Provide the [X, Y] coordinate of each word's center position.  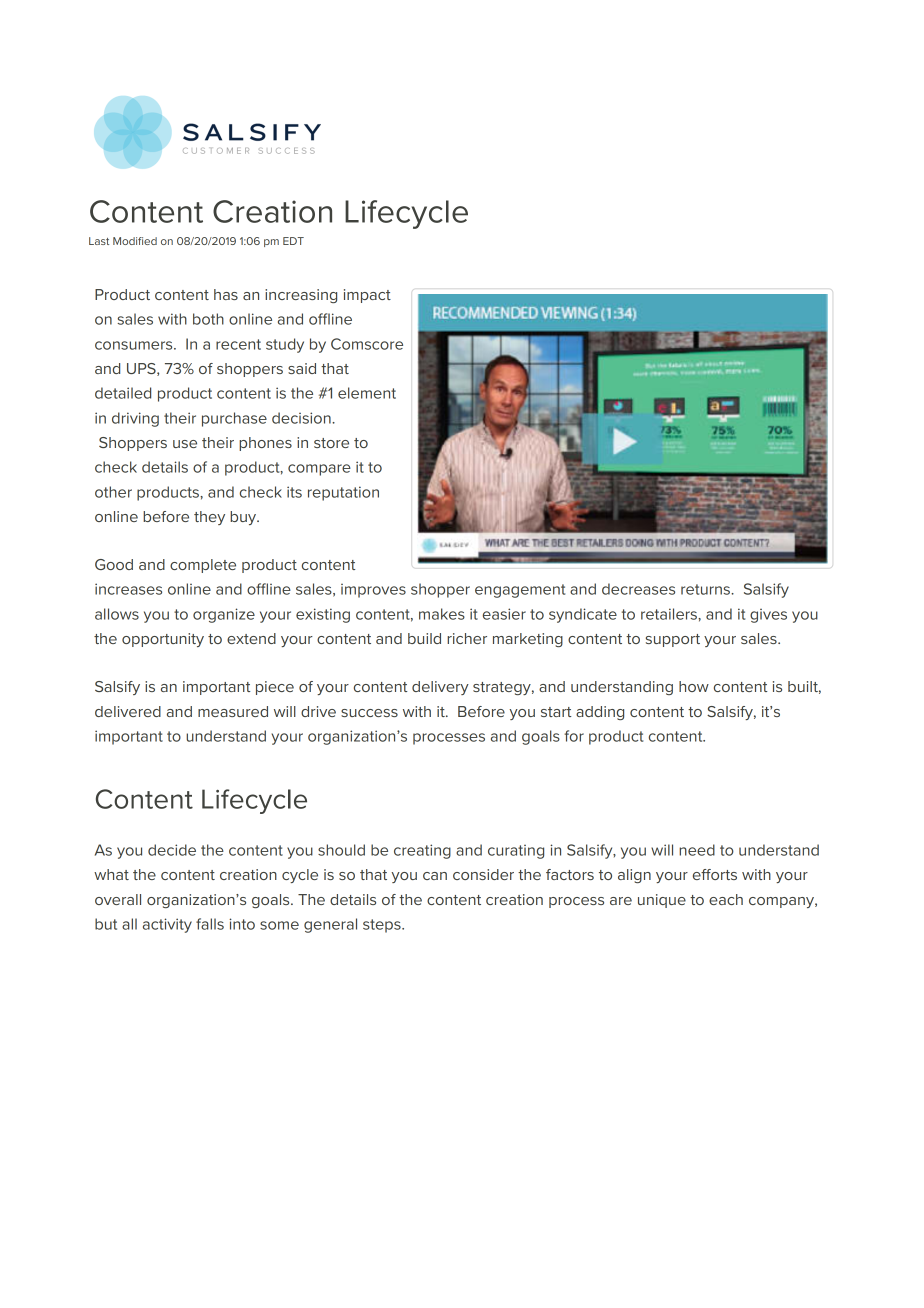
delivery [440, 688]
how [694, 686]
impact [367, 296]
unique [662, 901]
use [185, 444]
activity [167, 925]
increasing [301, 296]
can [435, 876]
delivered [128, 711]
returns [706, 589]
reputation [343, 493]
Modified [135, 241]
